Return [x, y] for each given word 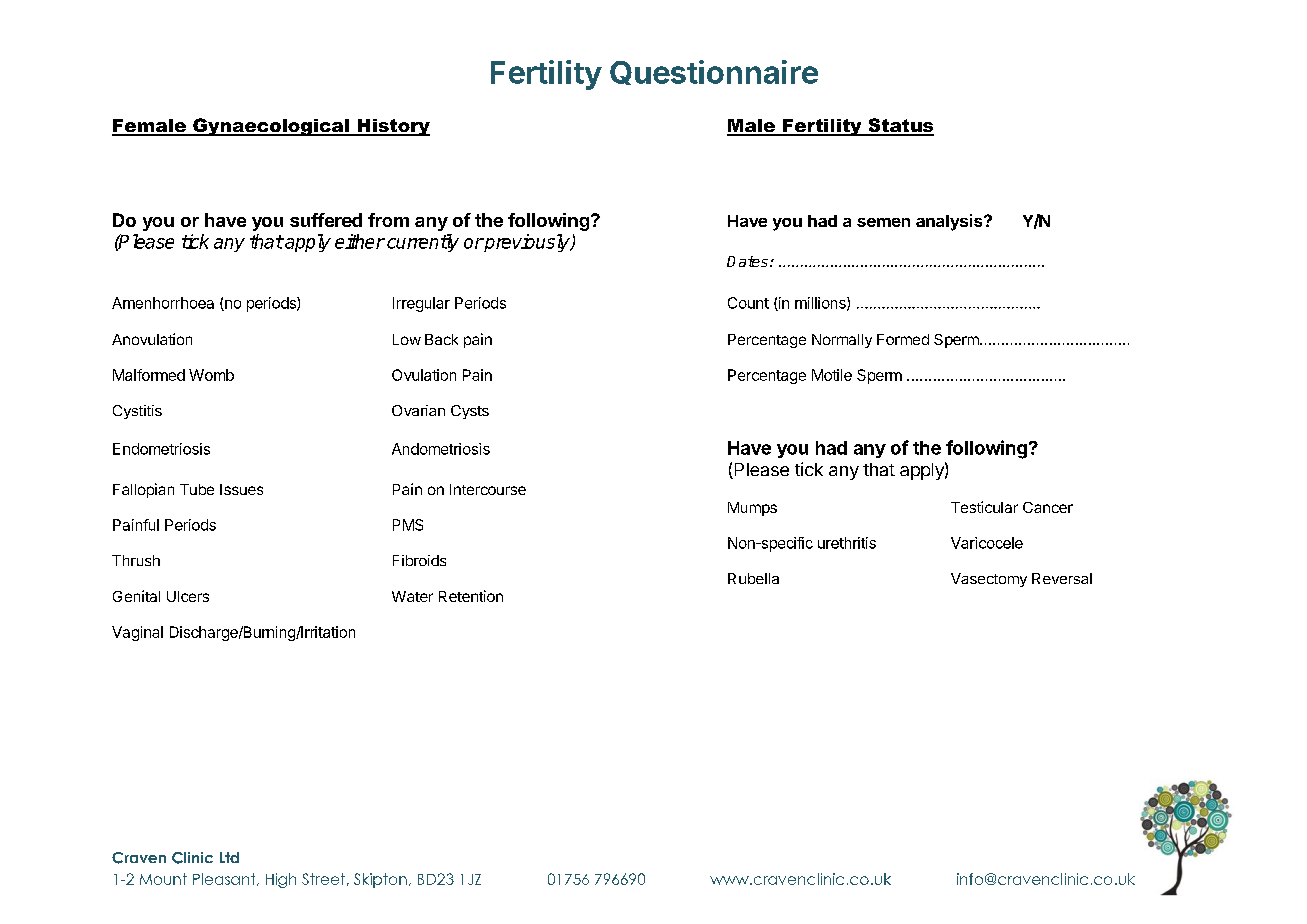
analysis [950, 222]
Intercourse [488, 489]
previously [527, 243]
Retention [471, 596]
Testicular [984, 507]
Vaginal [137, 633]
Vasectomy [989, 580]
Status [900, 126]
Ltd [229, 857]
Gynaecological [271, 127]
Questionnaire [714, 72]
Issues [241, 489]
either [360, 241]
